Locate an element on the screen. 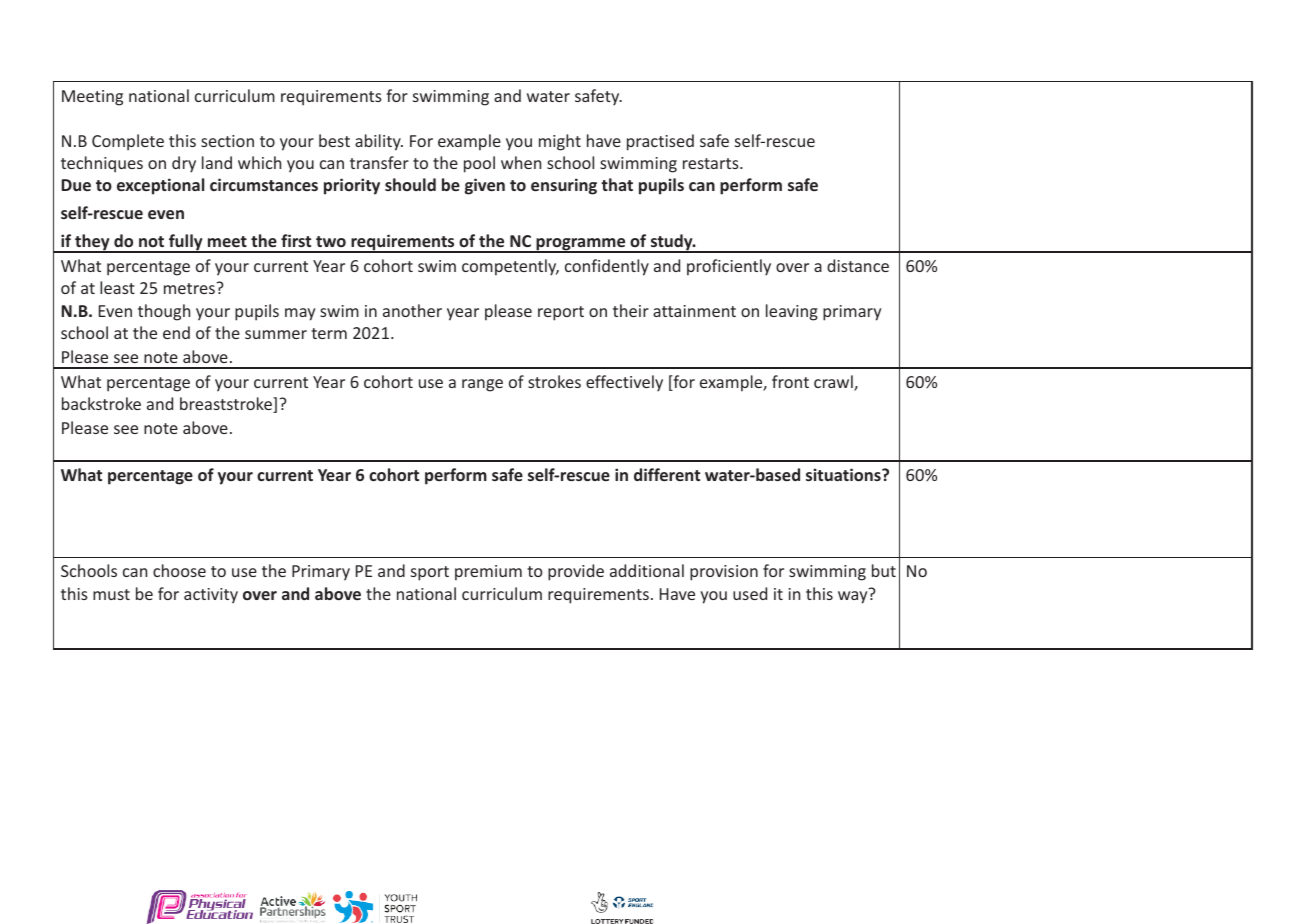  situations is located at coordinates (844, 474).
